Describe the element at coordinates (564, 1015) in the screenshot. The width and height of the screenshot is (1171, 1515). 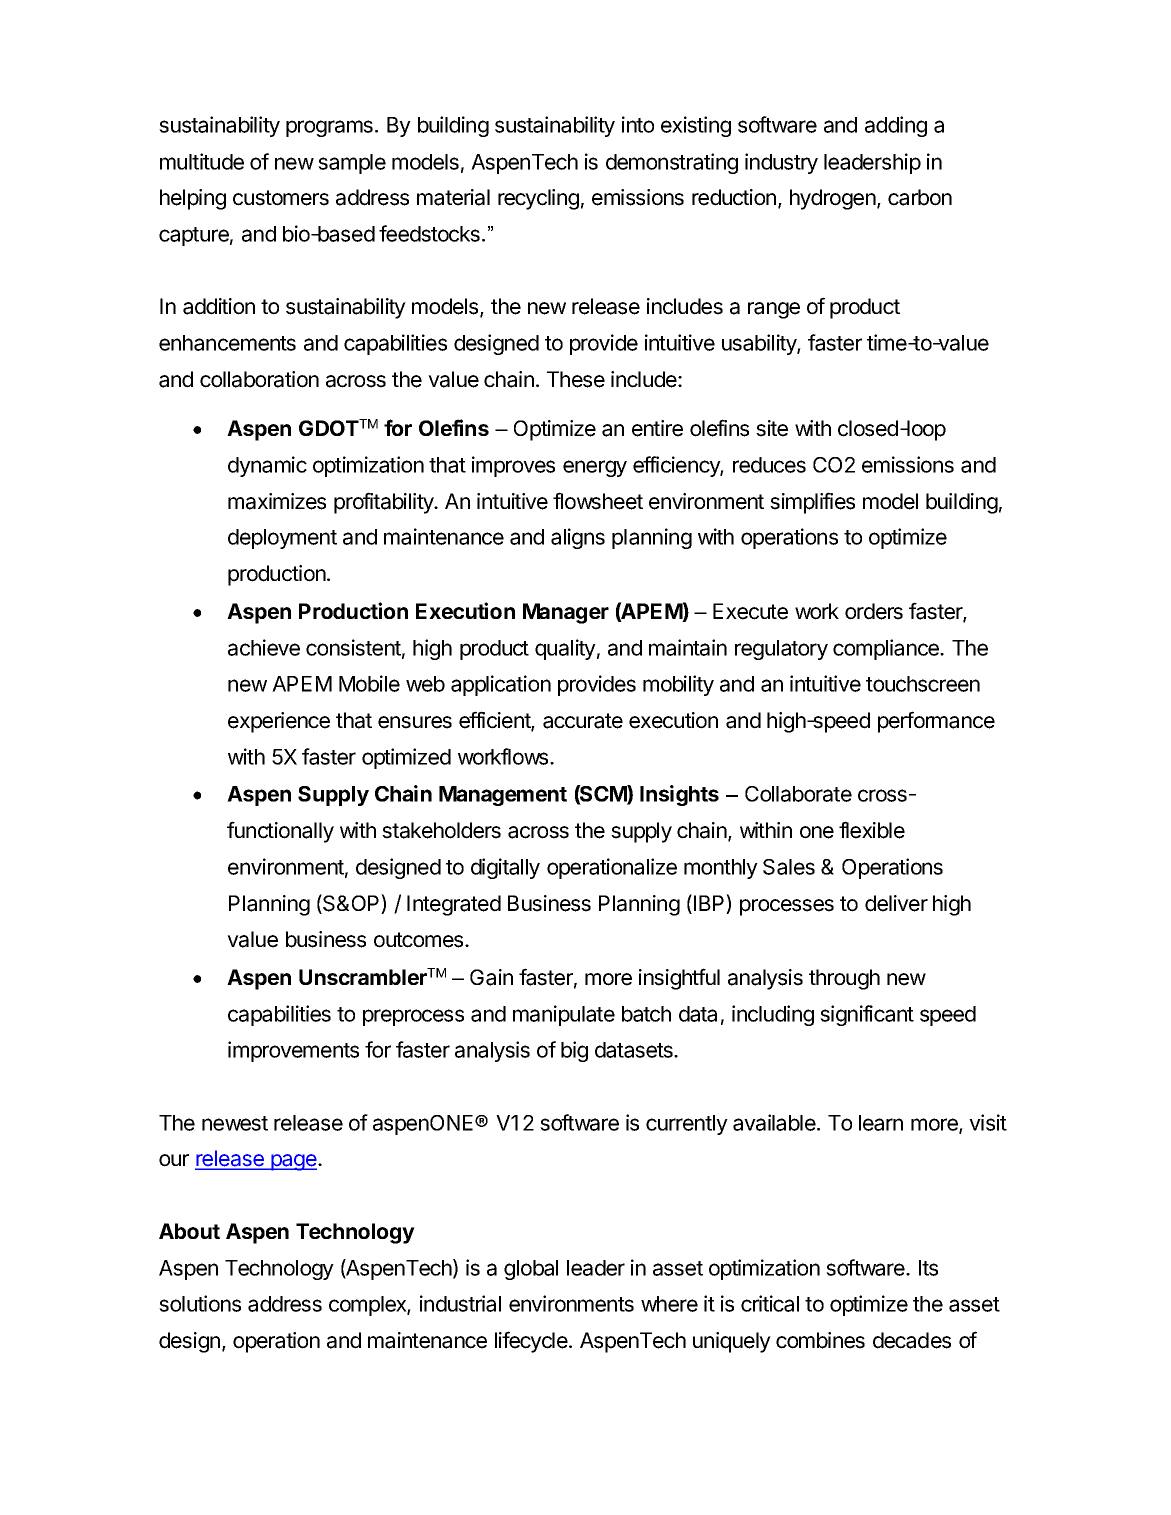
I see `manipulate` at that location.
